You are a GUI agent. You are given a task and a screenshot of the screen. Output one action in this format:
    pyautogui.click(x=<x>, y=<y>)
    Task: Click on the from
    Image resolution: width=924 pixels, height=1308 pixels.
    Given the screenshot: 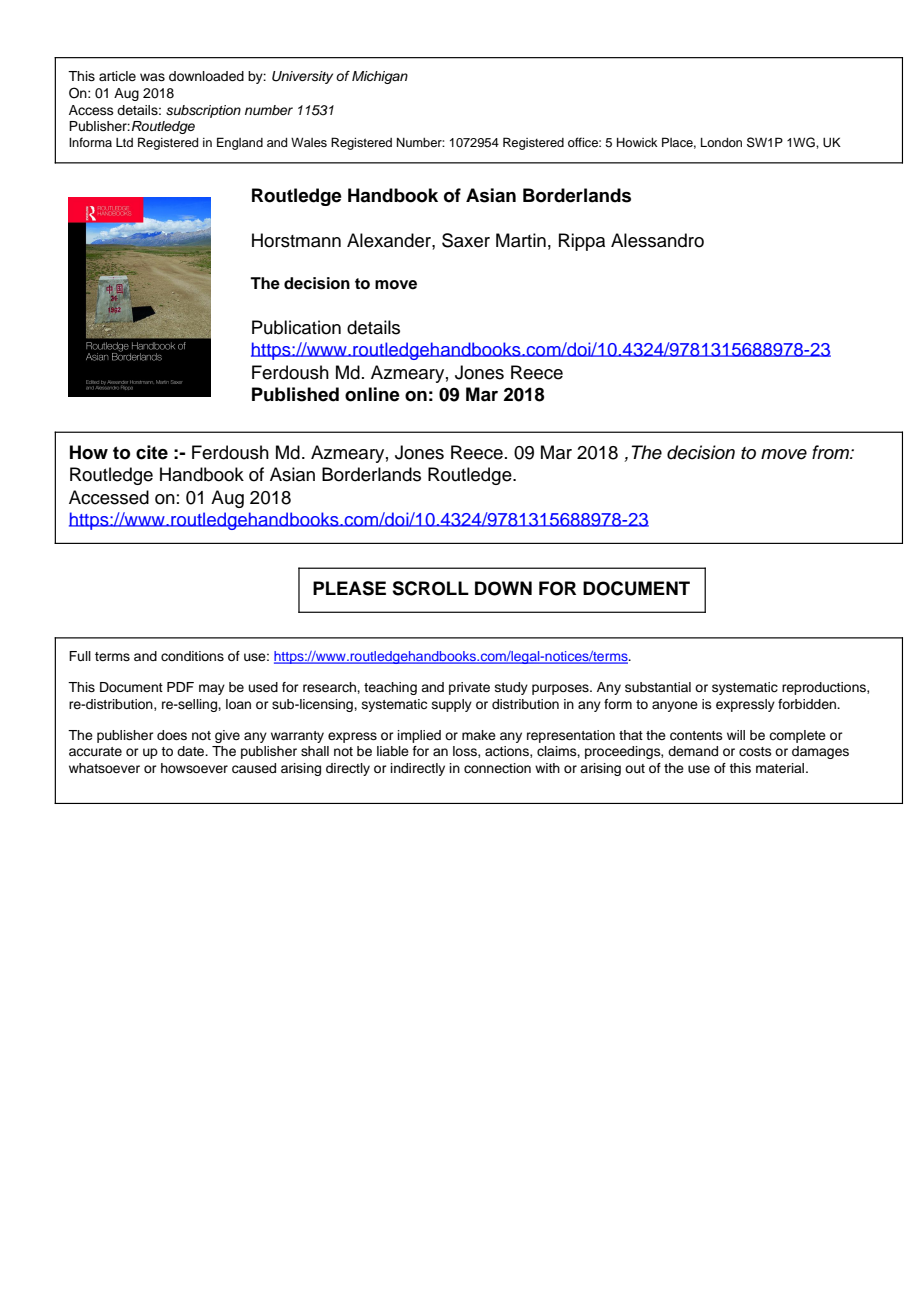 What is the action you would take?
    pyautogui.click(x=831, y=452)
